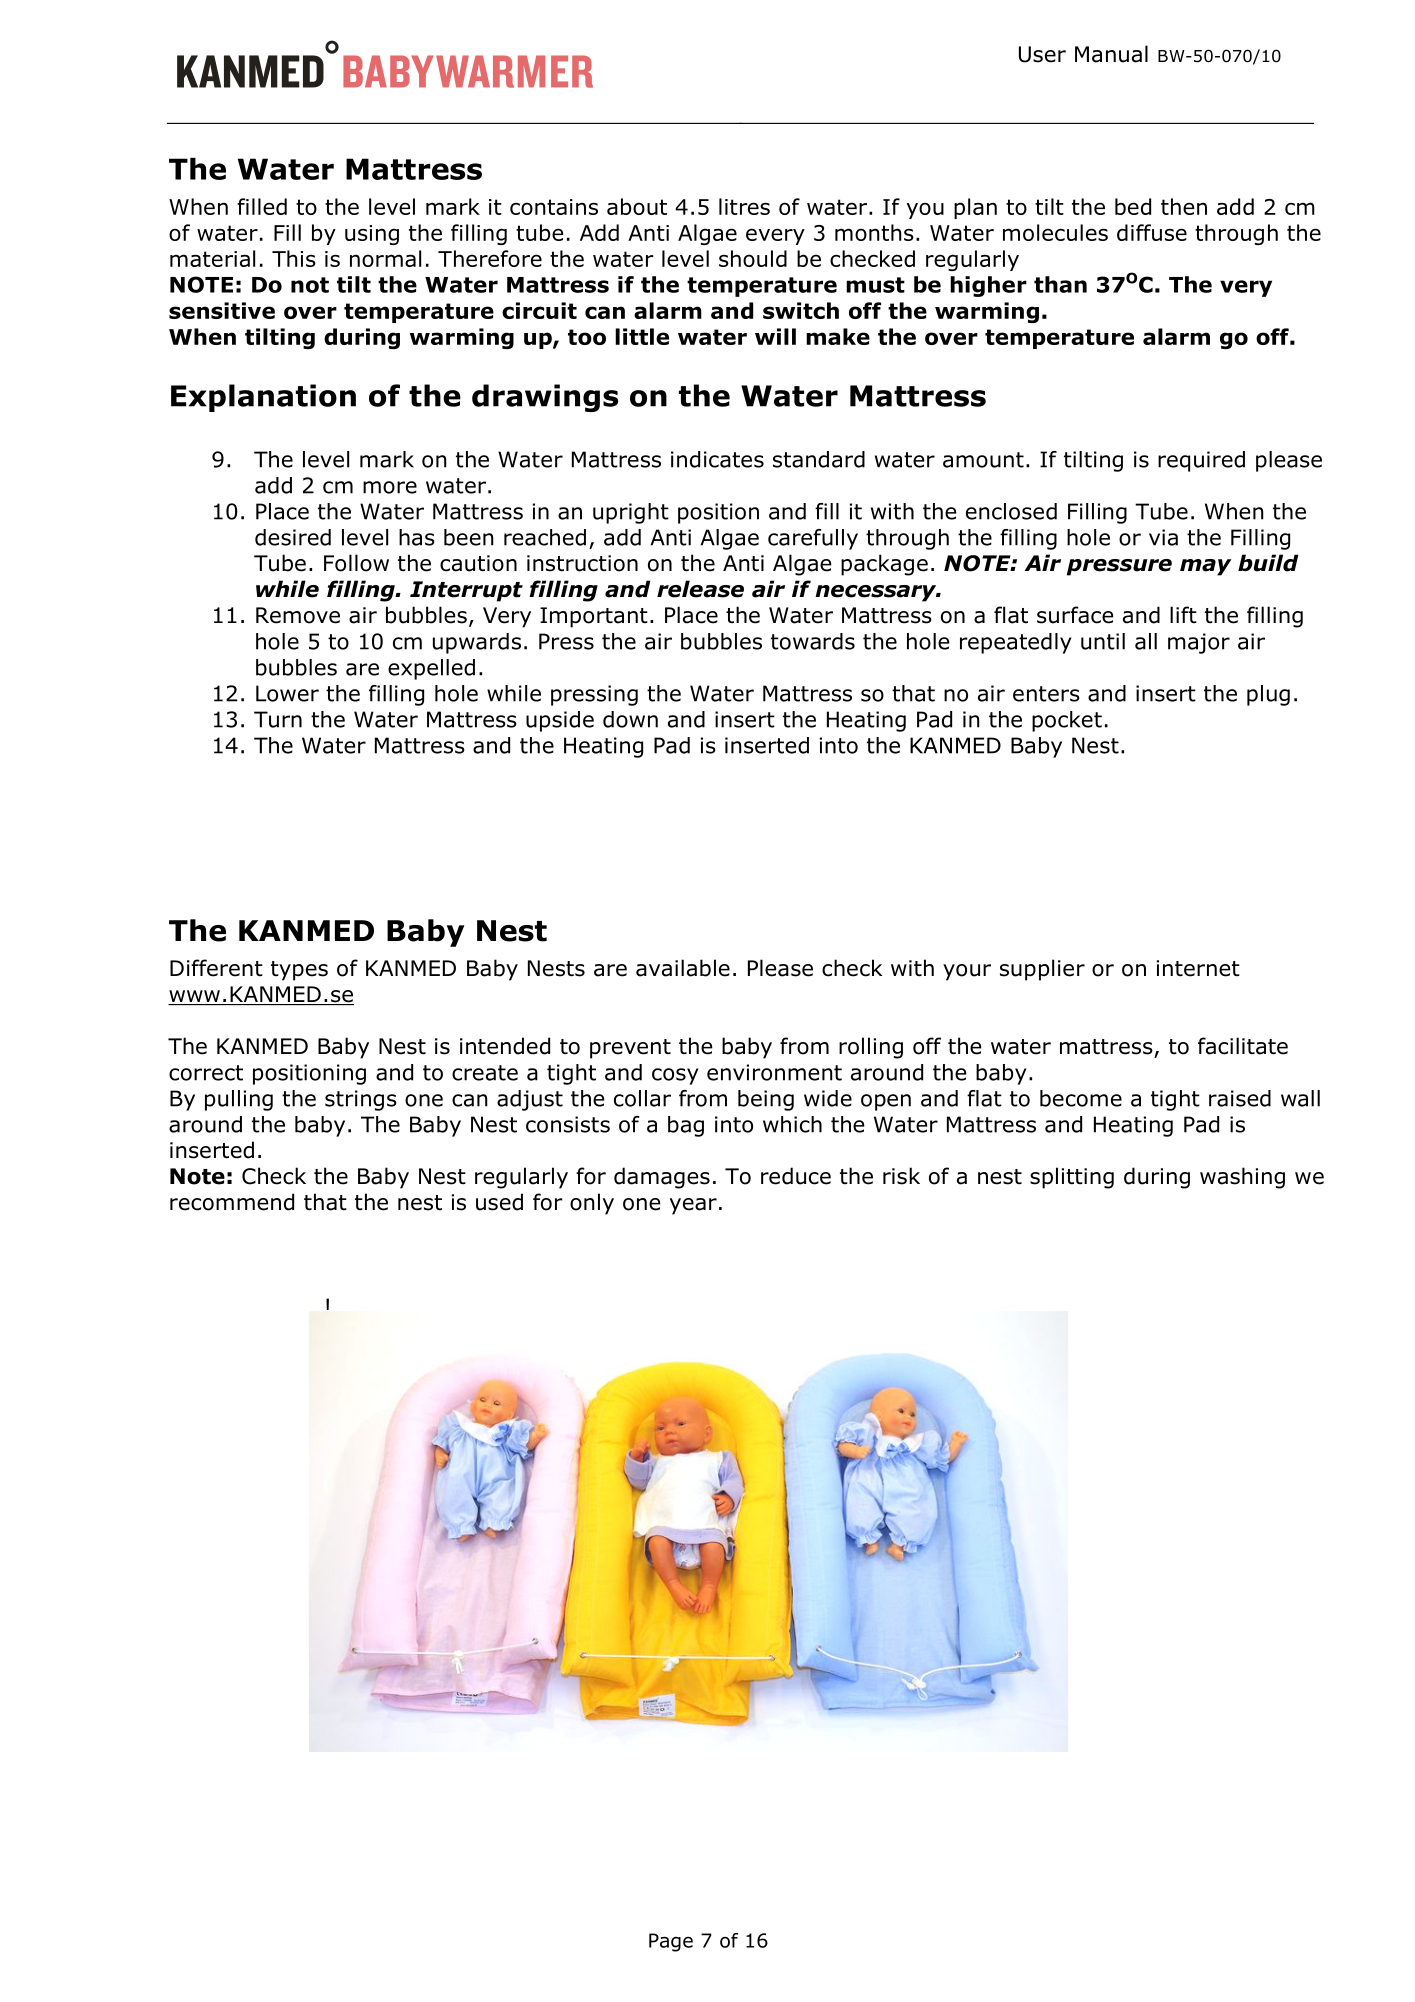 This screenshot has width=1415, height=2002. I want to click on internet, so click(1198, 968).
